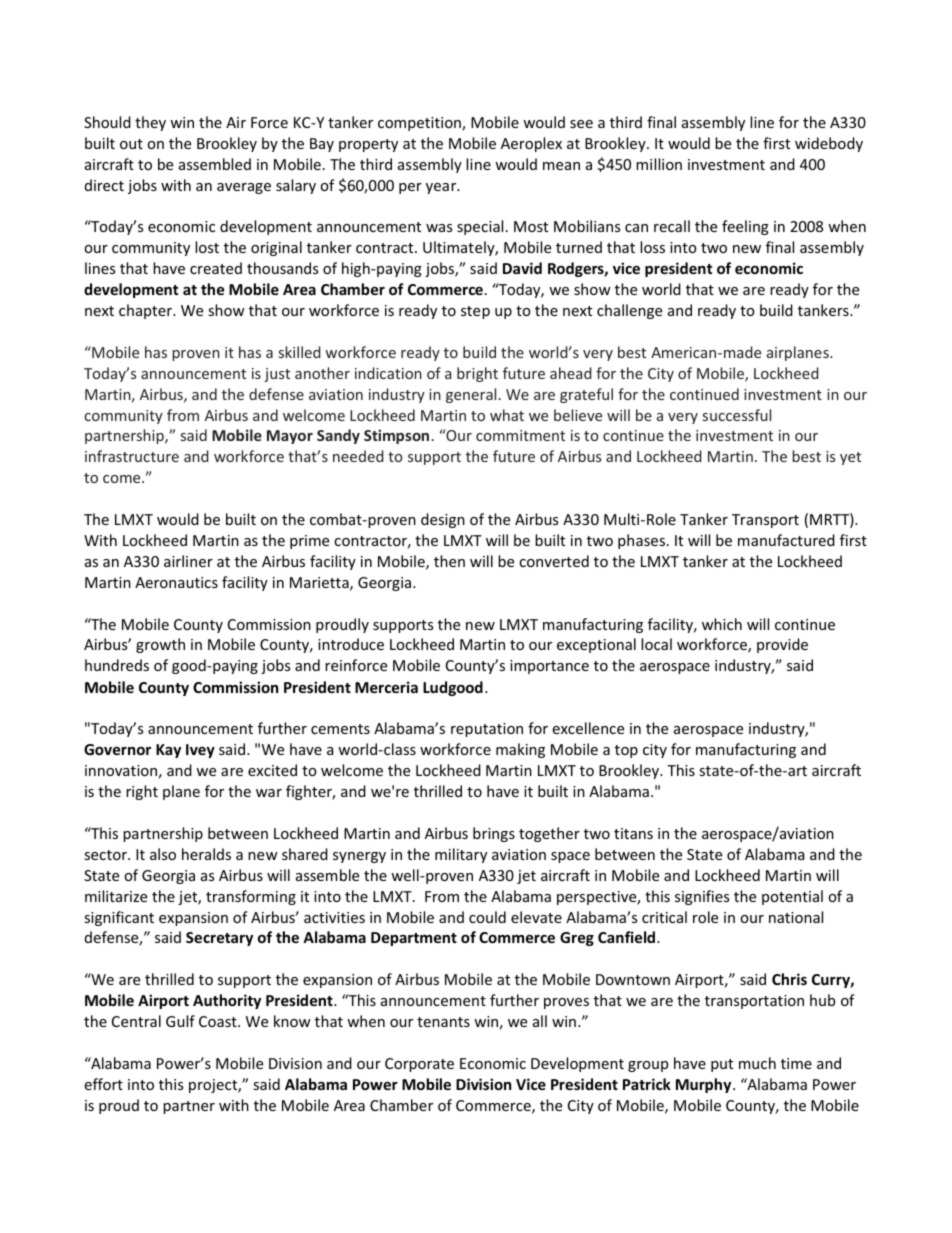 The height and width of the screenshot is (1233, 952). I want to click on year, so click(442, 188).
